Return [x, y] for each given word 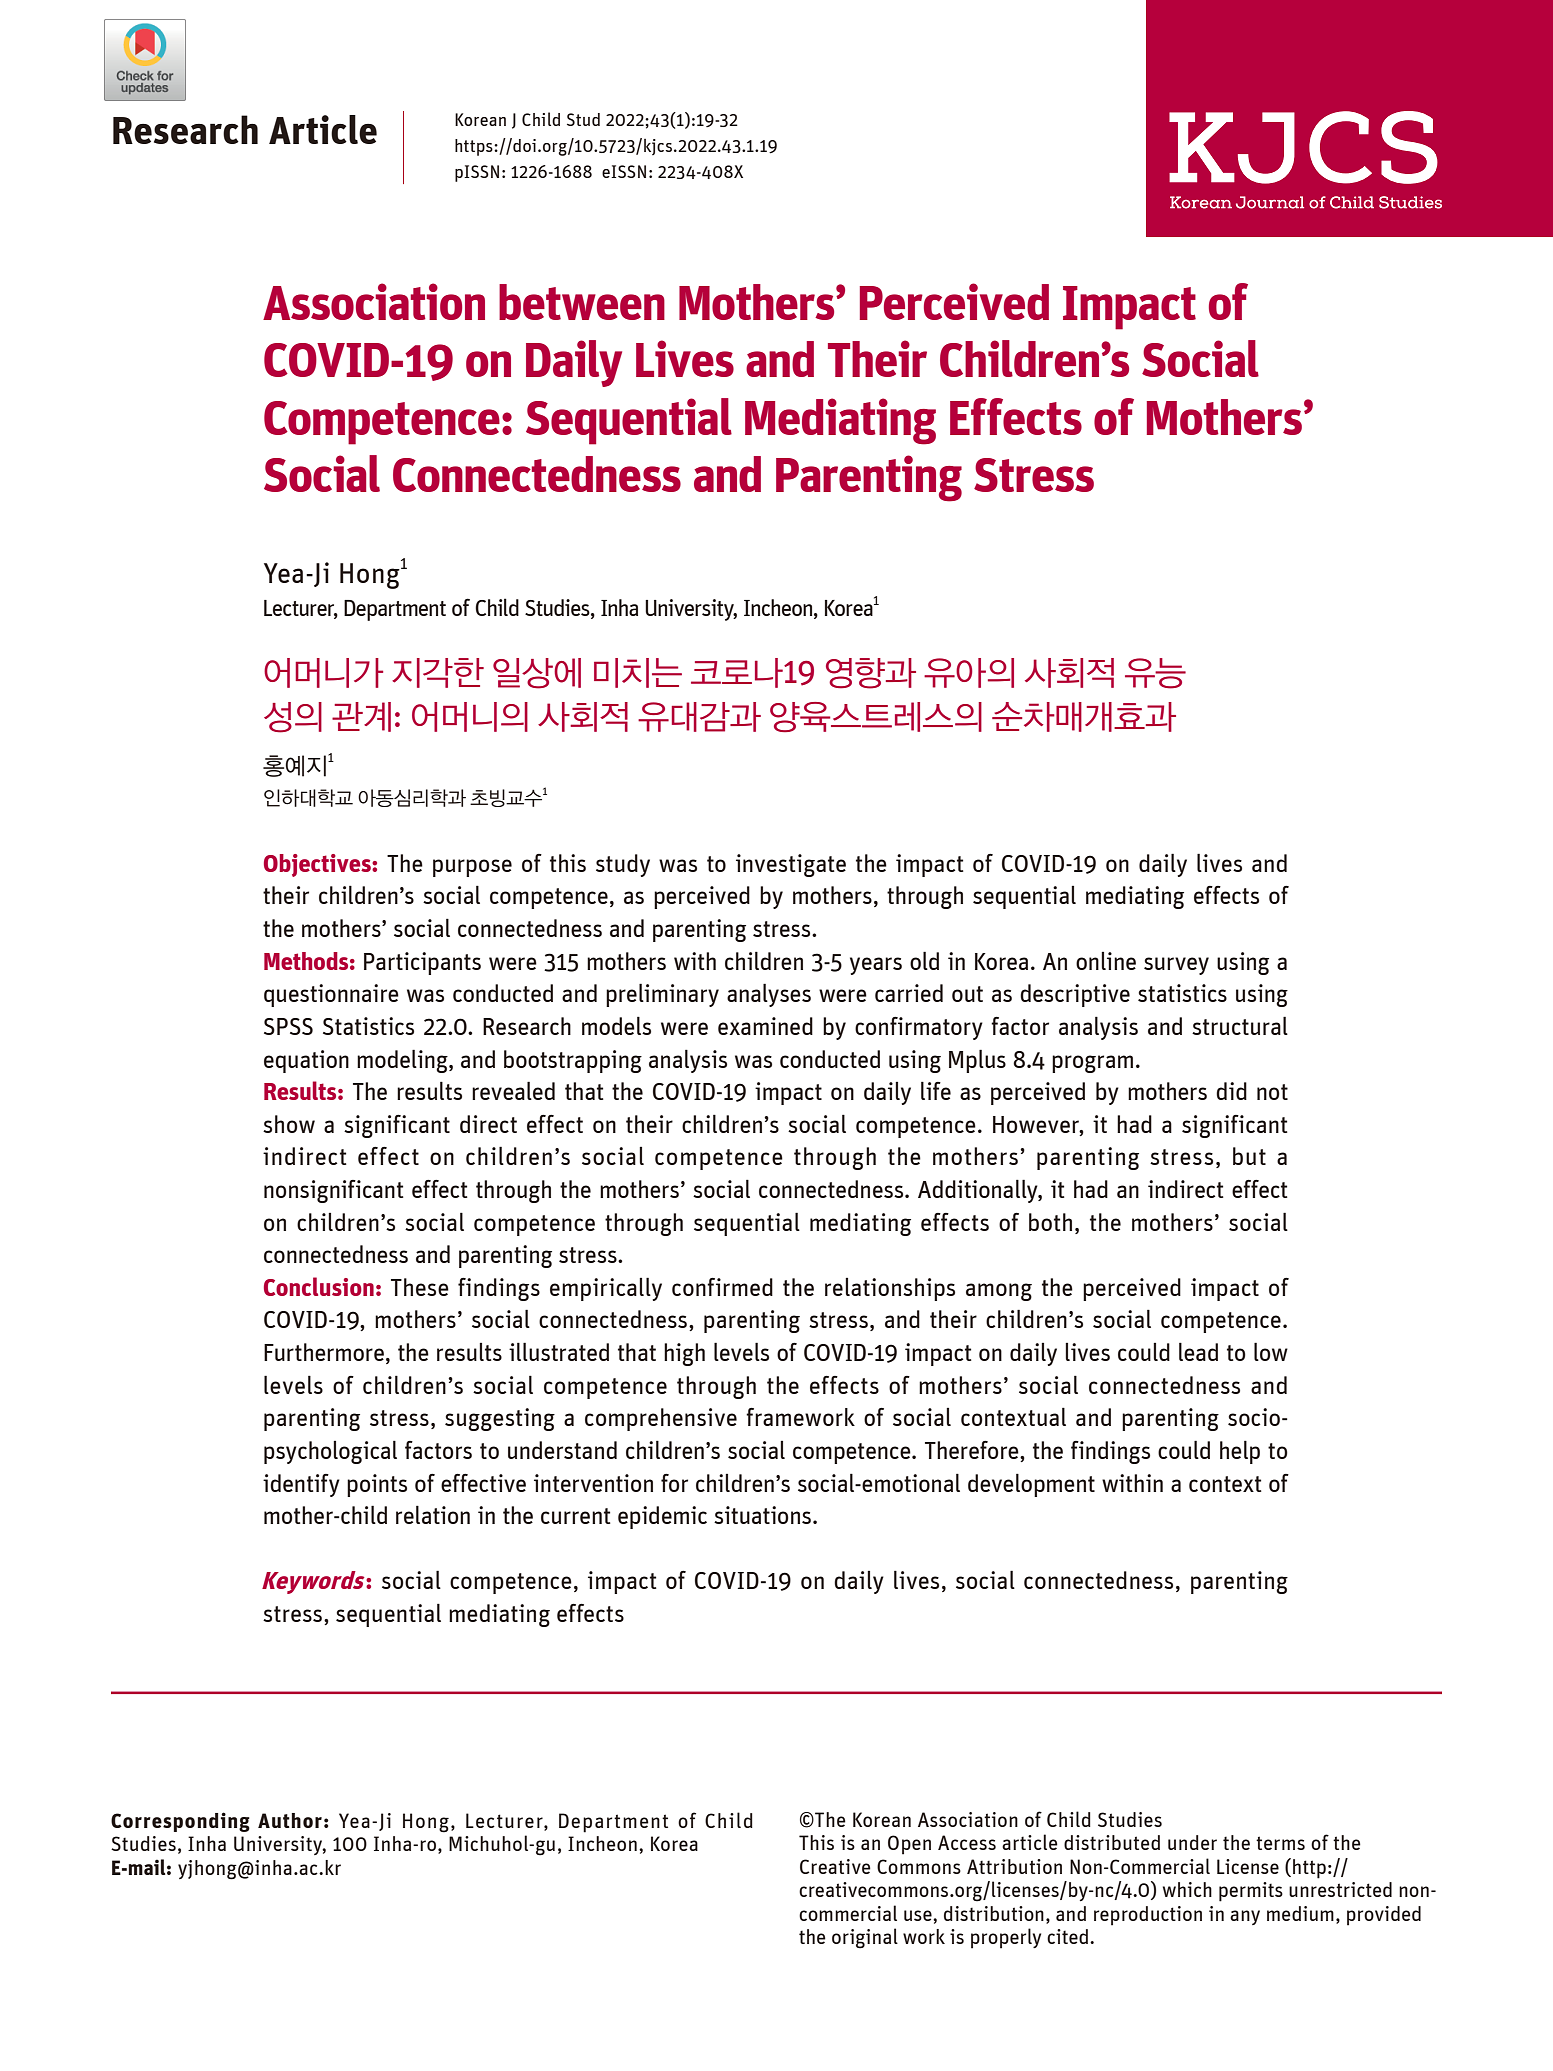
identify [301, 1485]
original [865, 1938]
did [1231, 1091]
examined [765, 1026]
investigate [791, 865]
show [289, 1124]
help [1240, 1452]
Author [290, 1820]
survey [1176, 966]
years [876, 966]
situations [762, 1515]
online [1106, 961]
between [582, 302]
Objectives [318, 865]
